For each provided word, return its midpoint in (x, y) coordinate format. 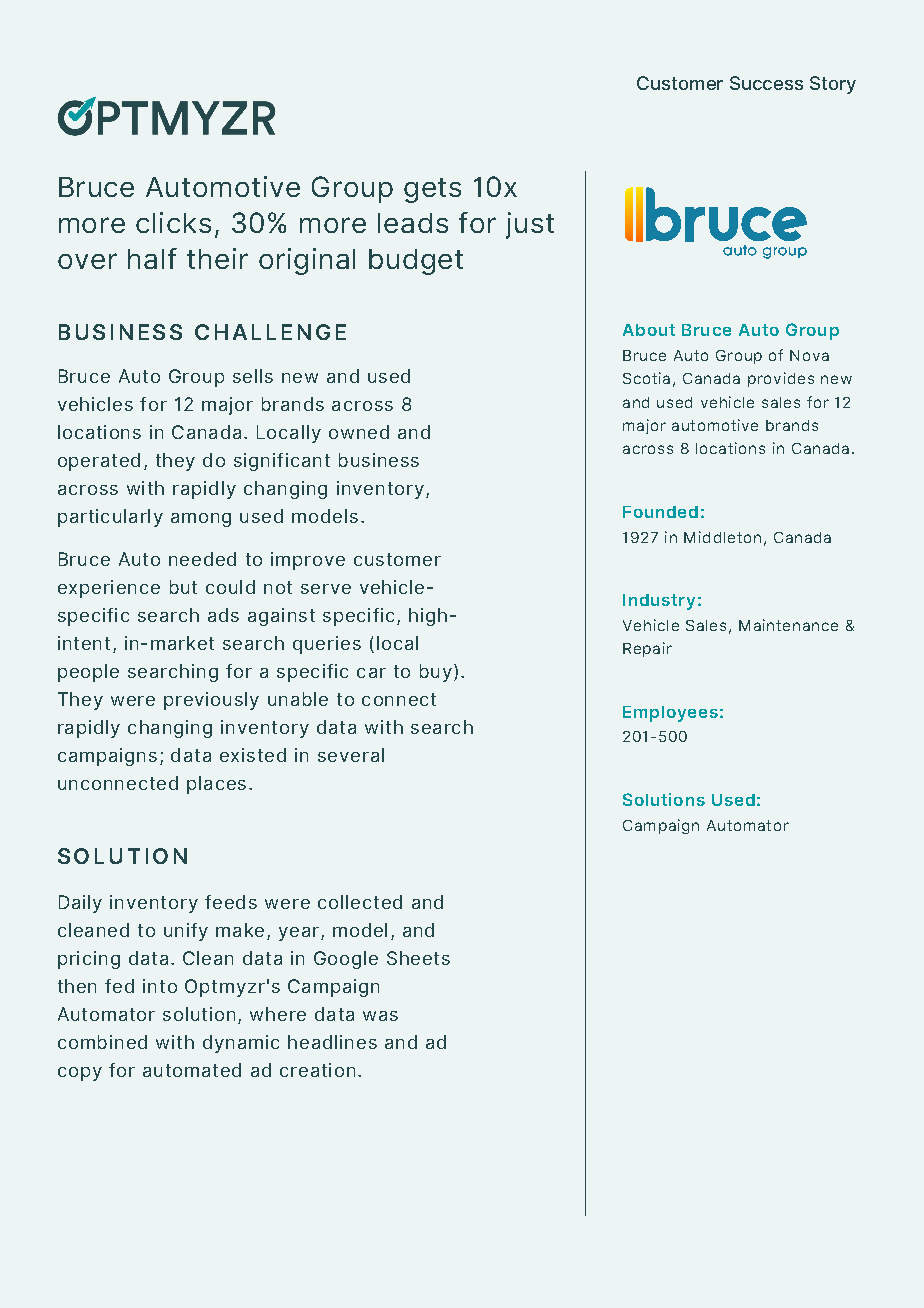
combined (102, 1042)
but (183, 587)
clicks (173, 222)
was (380, 1016)
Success (766, 83)
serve (326, 589)
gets (432, 190)
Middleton (722, 537)
